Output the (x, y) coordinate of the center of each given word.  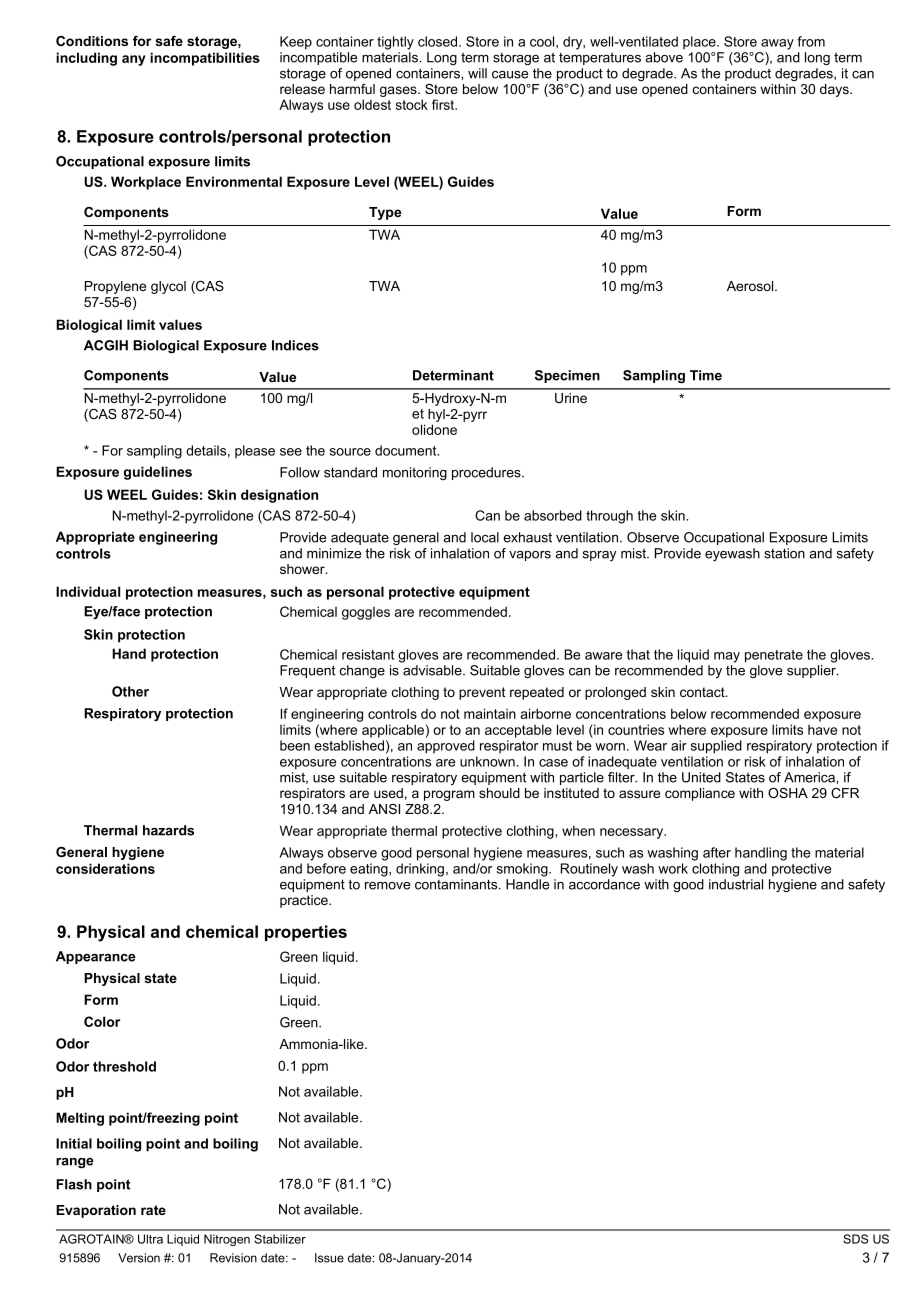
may (727, 657)
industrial (736, 884)
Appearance (96, 957)
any (134, 60)
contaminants (457, 884)
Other (130, 691)
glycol (168, 287)
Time (706, 375)
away (777, 44)
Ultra (150, 1239)
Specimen (567, 376)
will (477, 73)
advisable (433, 670)
